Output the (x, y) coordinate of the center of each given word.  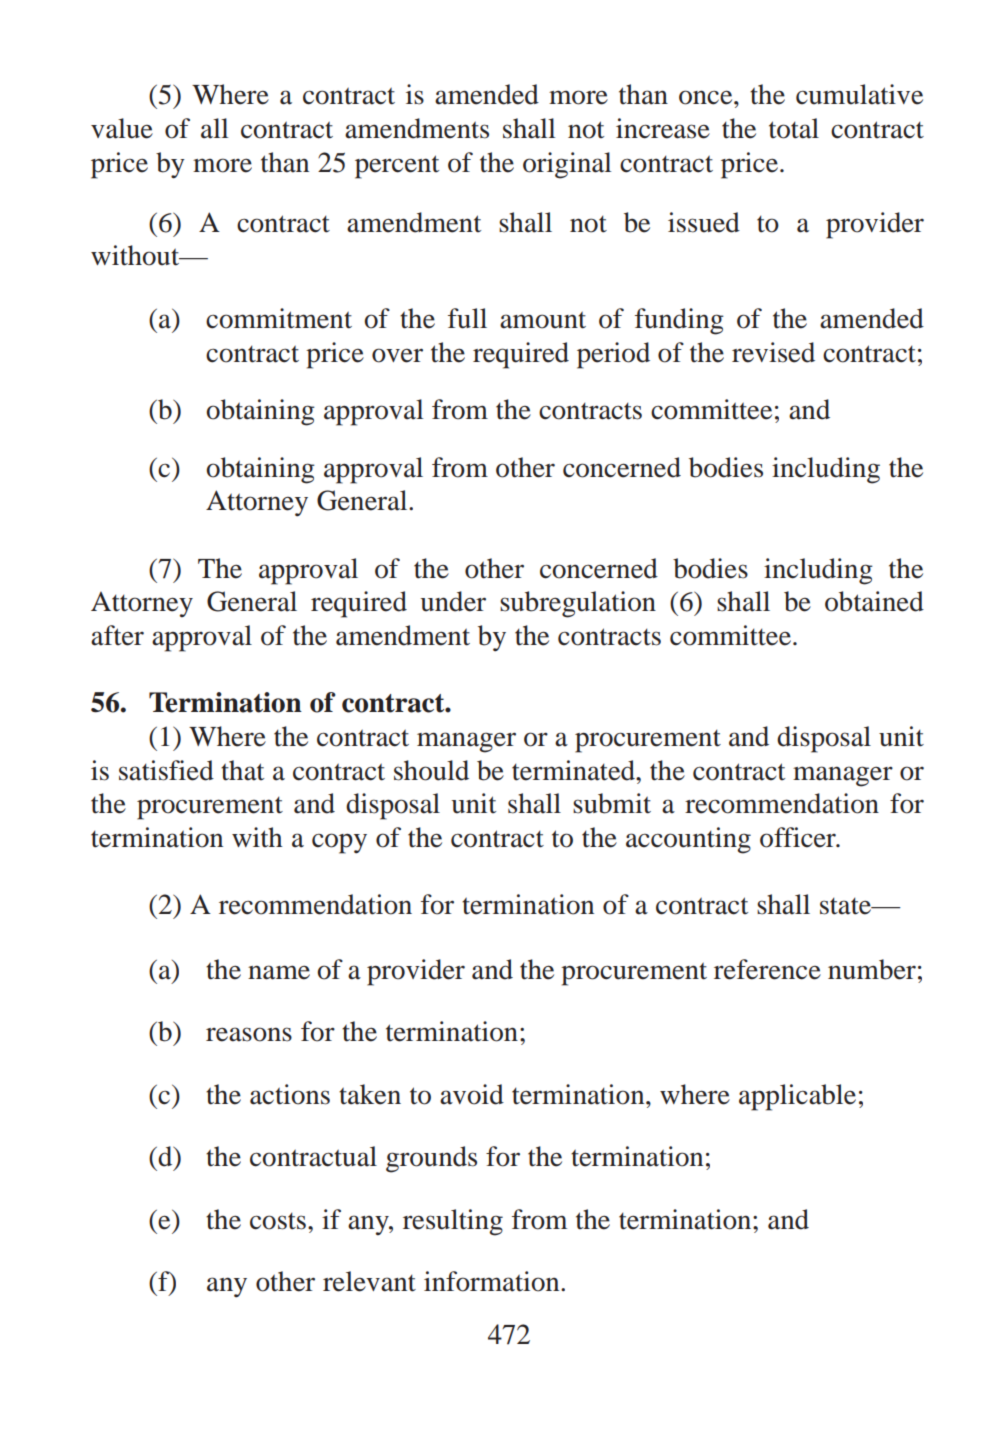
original (567, 165)
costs (278, 1221)
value (122, 128)
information (493, 1281)
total (794, 128)
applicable (797, 1097)
